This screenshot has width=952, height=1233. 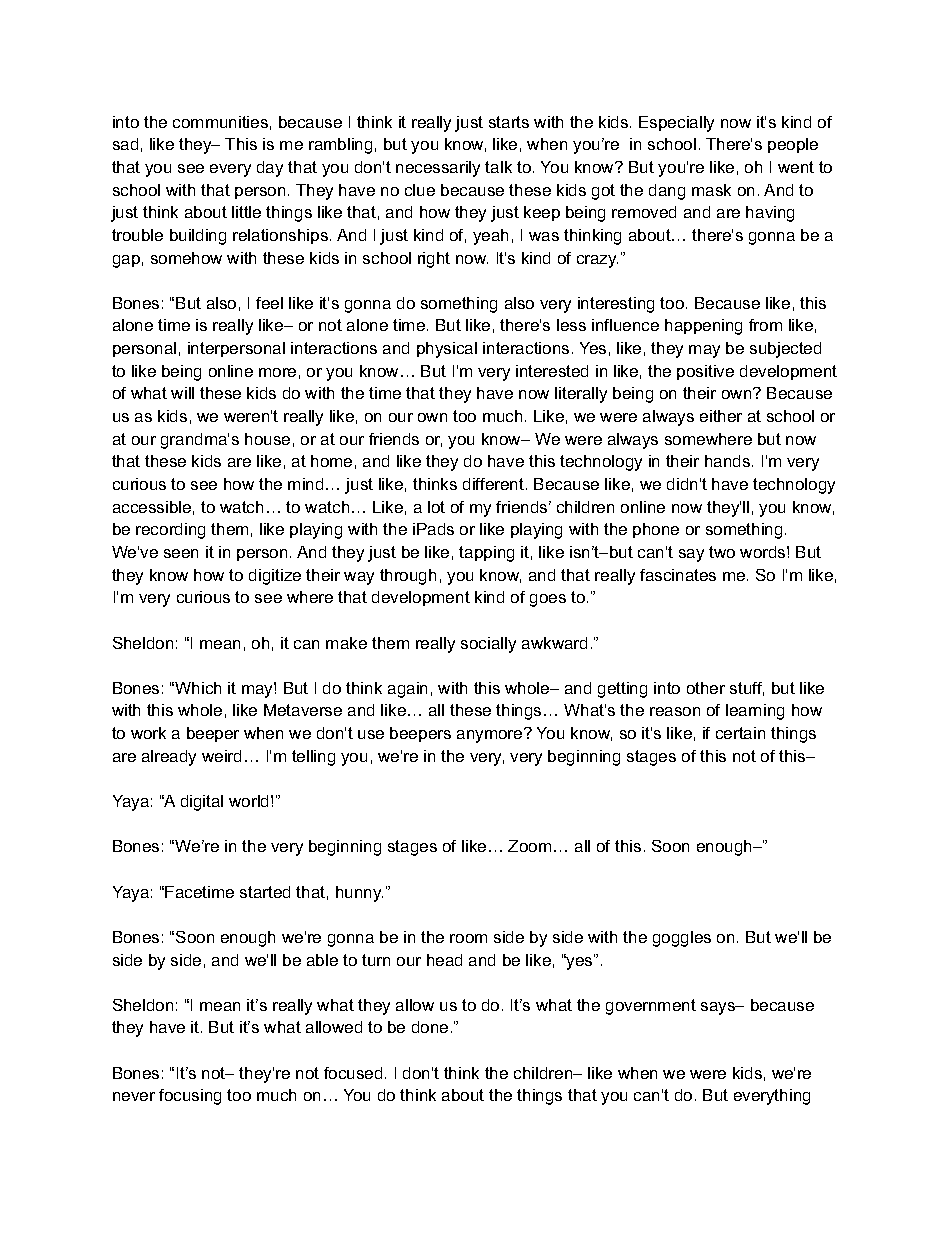 I want to click on focusing, so click(x=190, y=1097).
